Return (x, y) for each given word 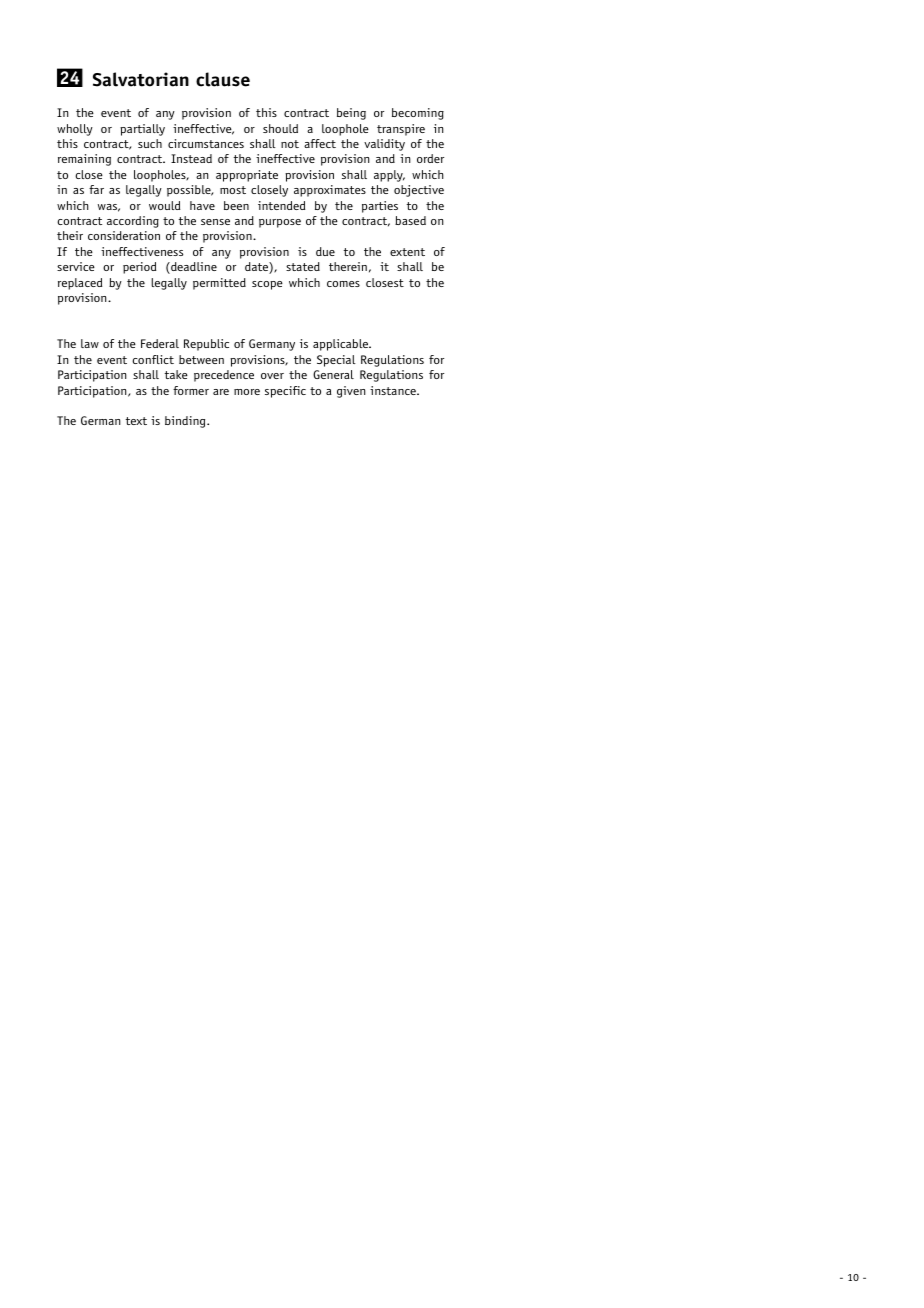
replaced (80, 284)
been (236, 205)
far (96, 189)
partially (142, 130)
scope (267, 285)
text (136, 421)
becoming (418, 114)
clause (223, 79)
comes (343, 284)
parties (380, 207)
